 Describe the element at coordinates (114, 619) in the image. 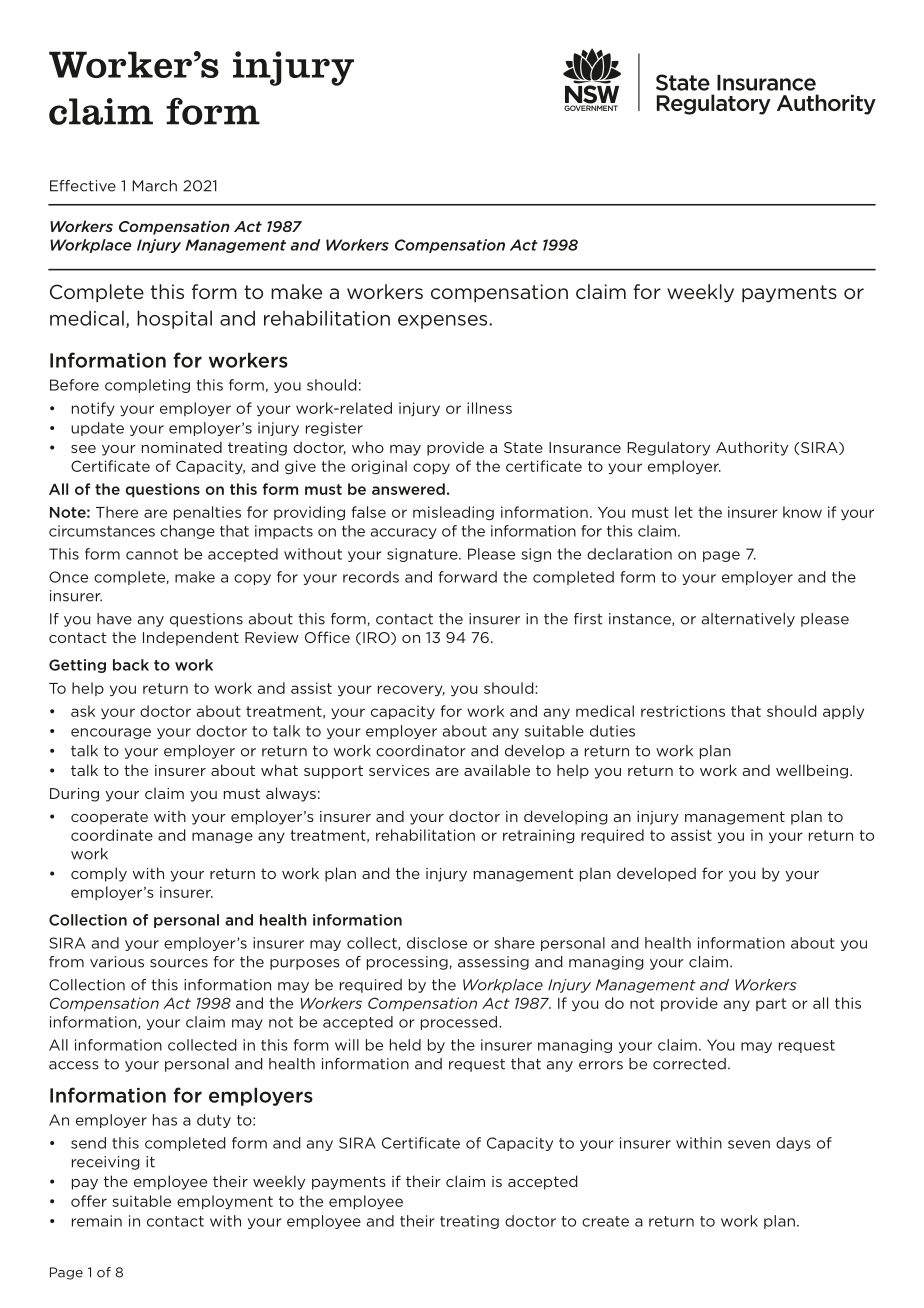

I see `have` at that location.
